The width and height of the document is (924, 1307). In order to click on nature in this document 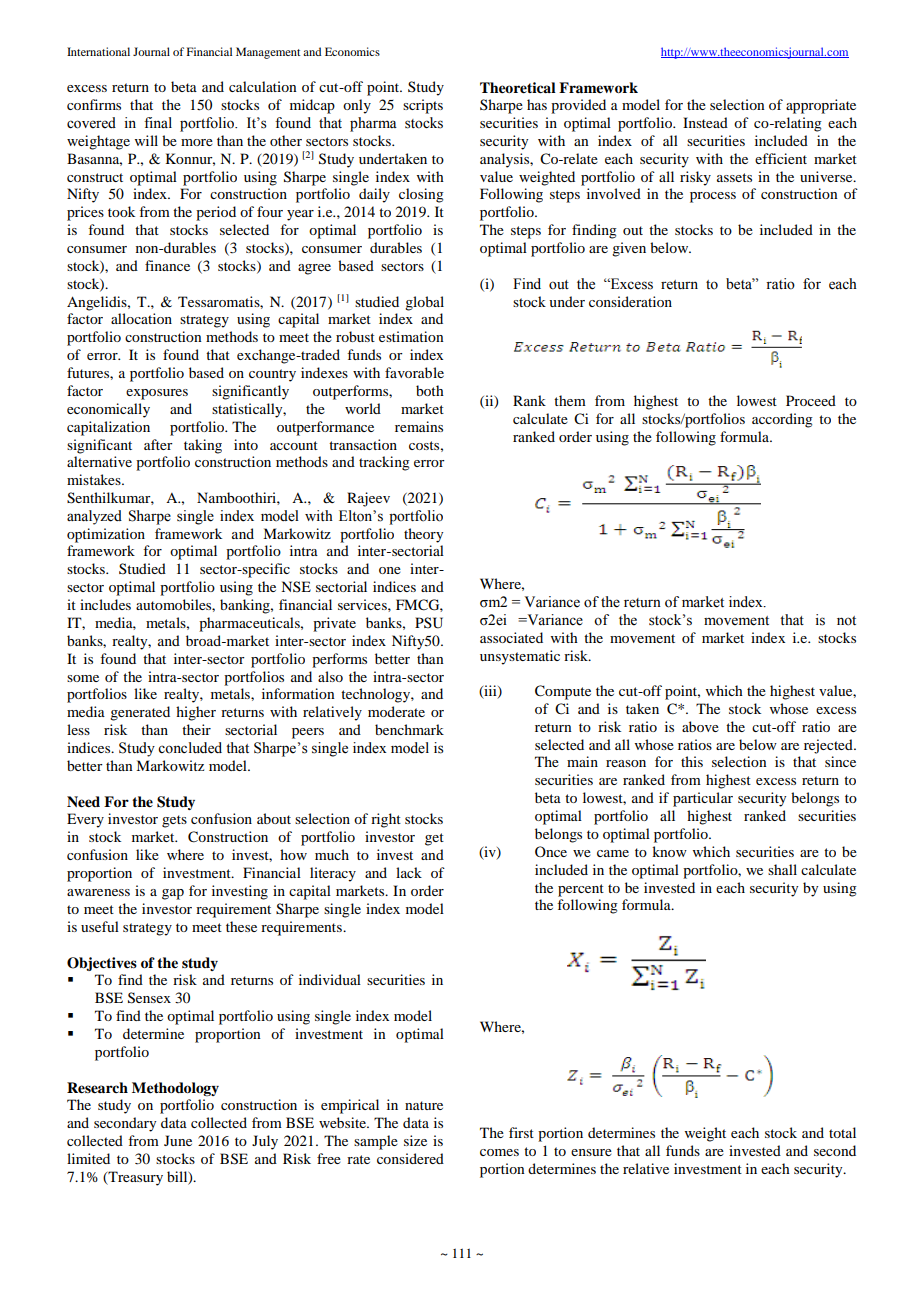, I will do `click(424, 1105)`.
